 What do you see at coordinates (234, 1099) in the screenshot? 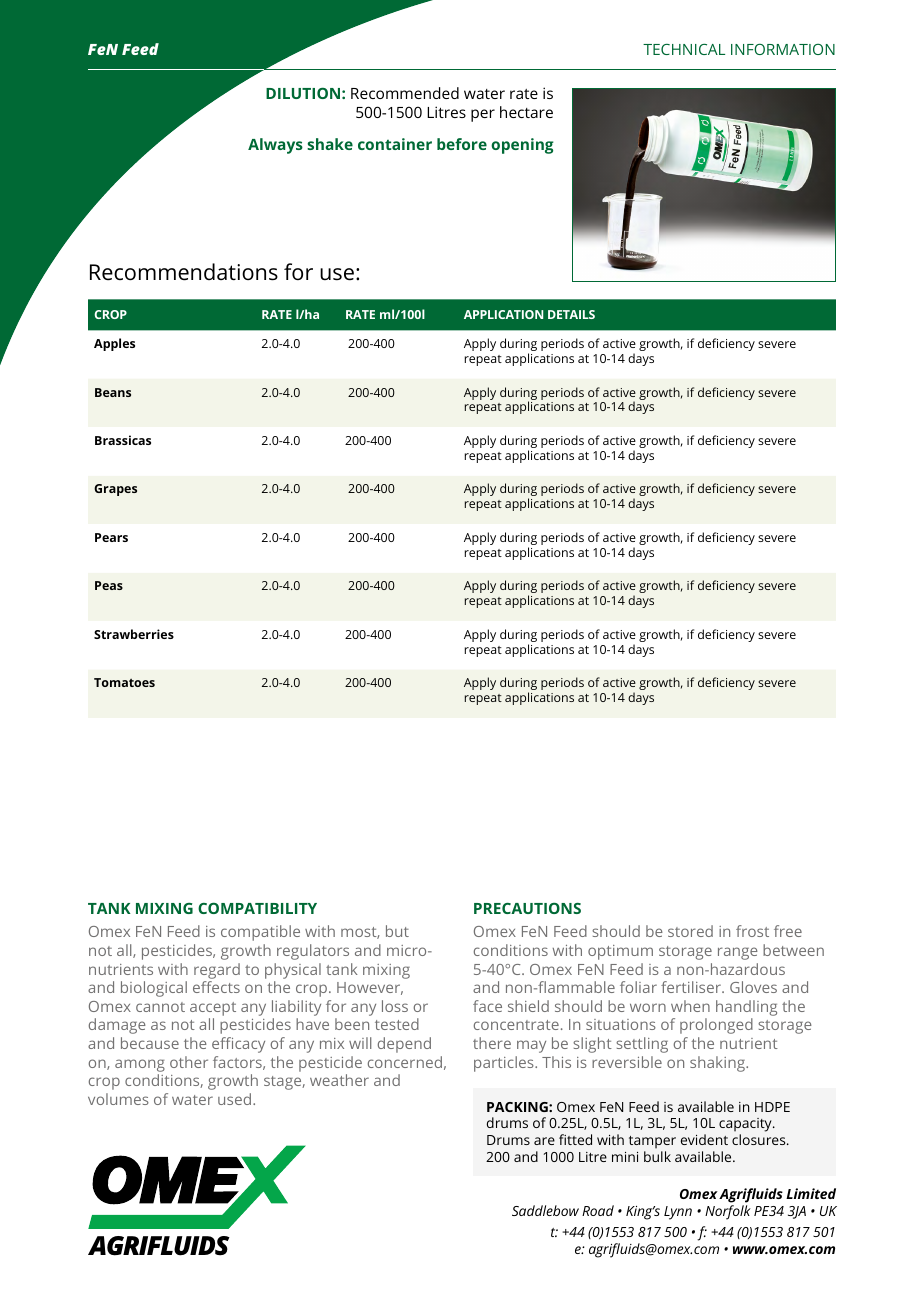
I see `used` at bounding box center [234, 1099].
